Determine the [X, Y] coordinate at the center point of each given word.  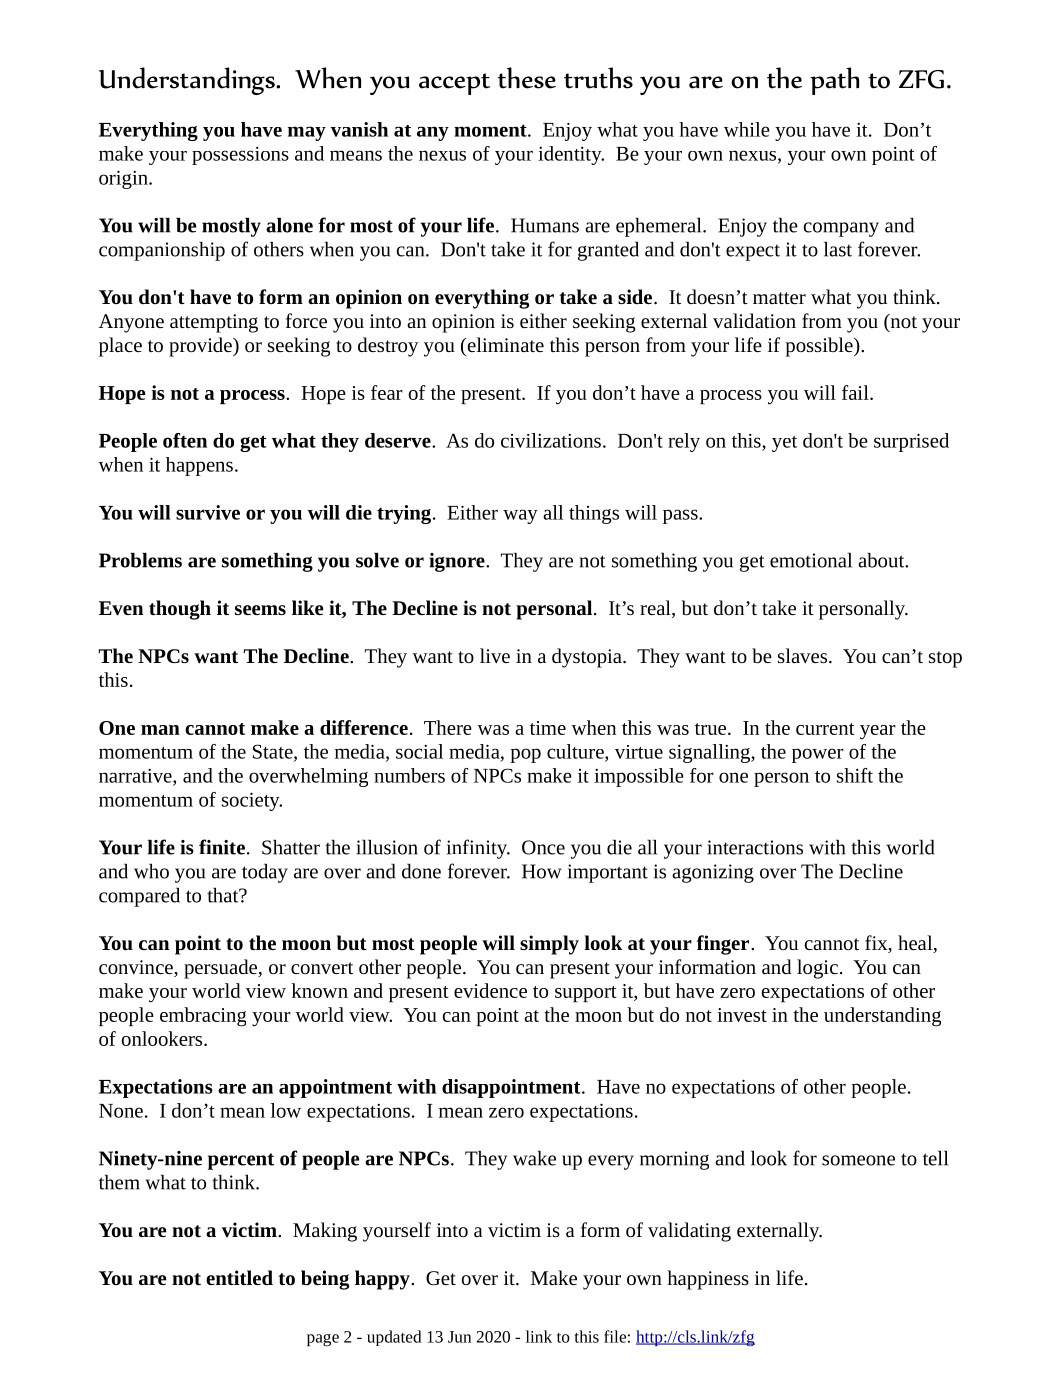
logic [817, 969]
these [527, 78]
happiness [708, 1280]
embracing [203, 1017]
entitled [239, 1277]
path [834, 81]
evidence [490, 990]
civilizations [551, 440]
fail [856, 392]
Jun [459, 1337]
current [825, 729]
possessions [240, 156]
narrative [136, 777]
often [185, 440]
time [548, 728]
